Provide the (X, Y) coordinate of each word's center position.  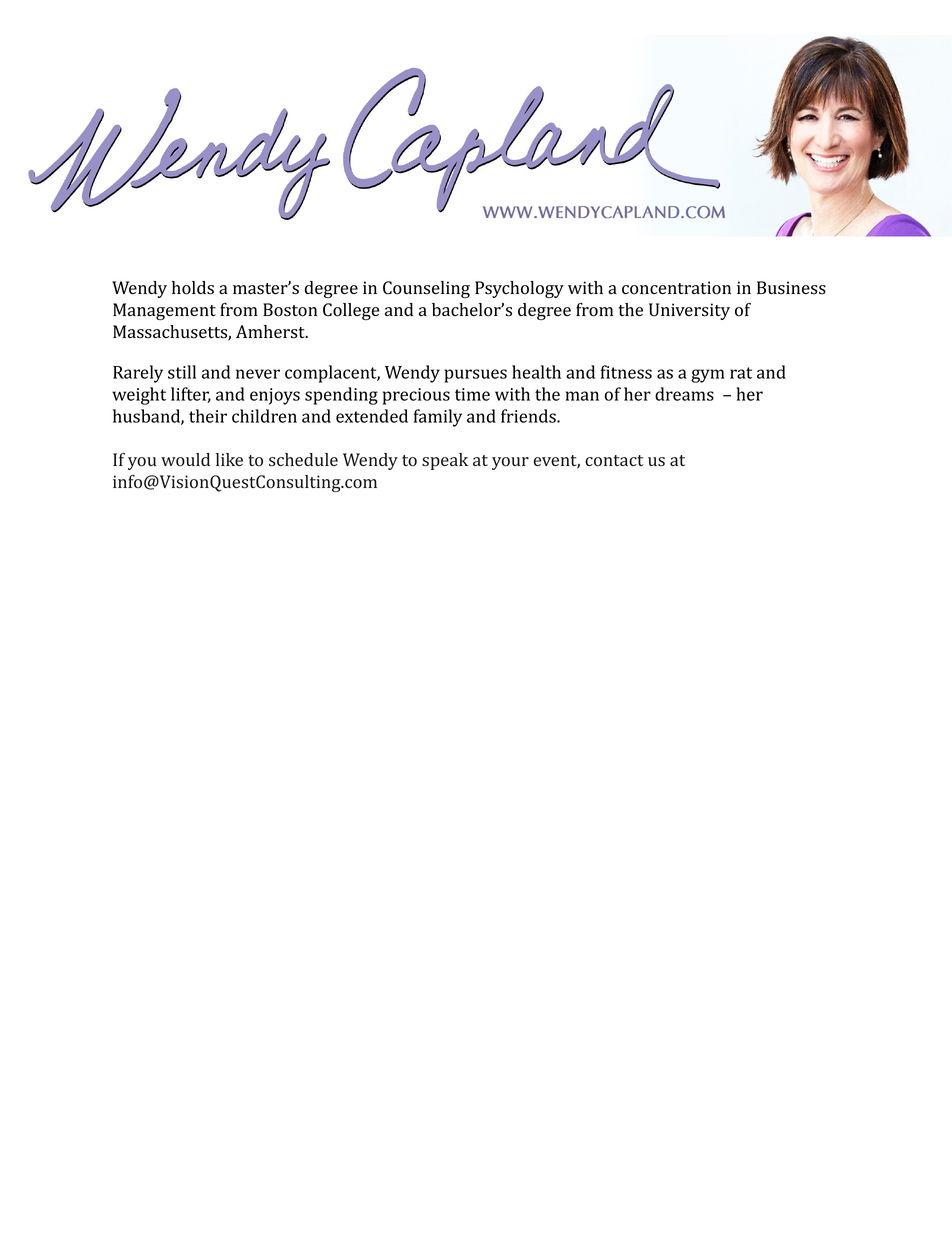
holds (193, 288)
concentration (676, 288)
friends (529, 416)
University (689, 311)
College (351, 311)
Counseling (426, 289)
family (438, 418)
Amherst (271, 332)
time (472, 394)
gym (708, 376)
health (536, 372)
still (182, 372)
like (229, 459)
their (208, 416)
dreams (684, 394)
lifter (191, 395)
